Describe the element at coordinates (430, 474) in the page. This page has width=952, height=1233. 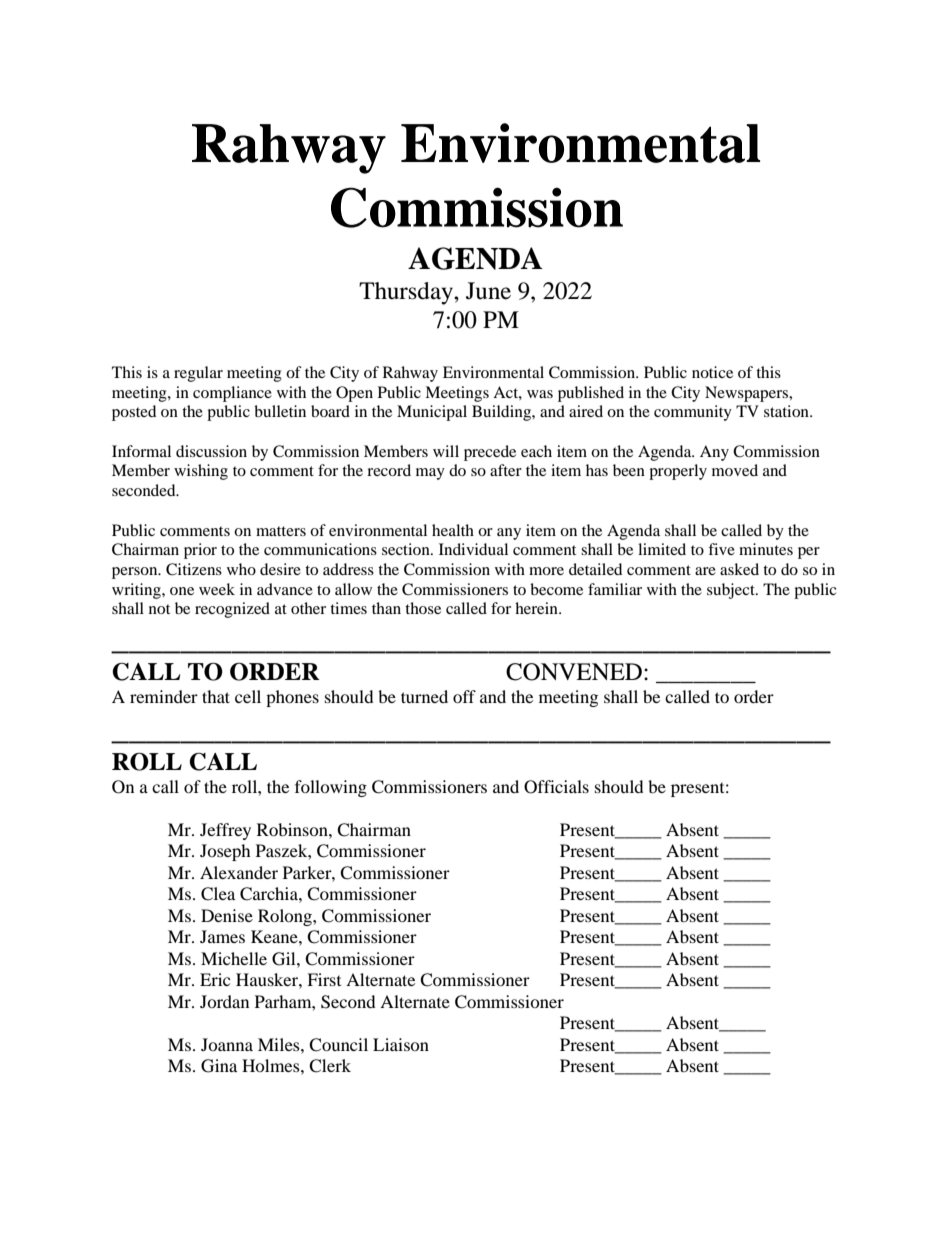
I see `may` at that location.
